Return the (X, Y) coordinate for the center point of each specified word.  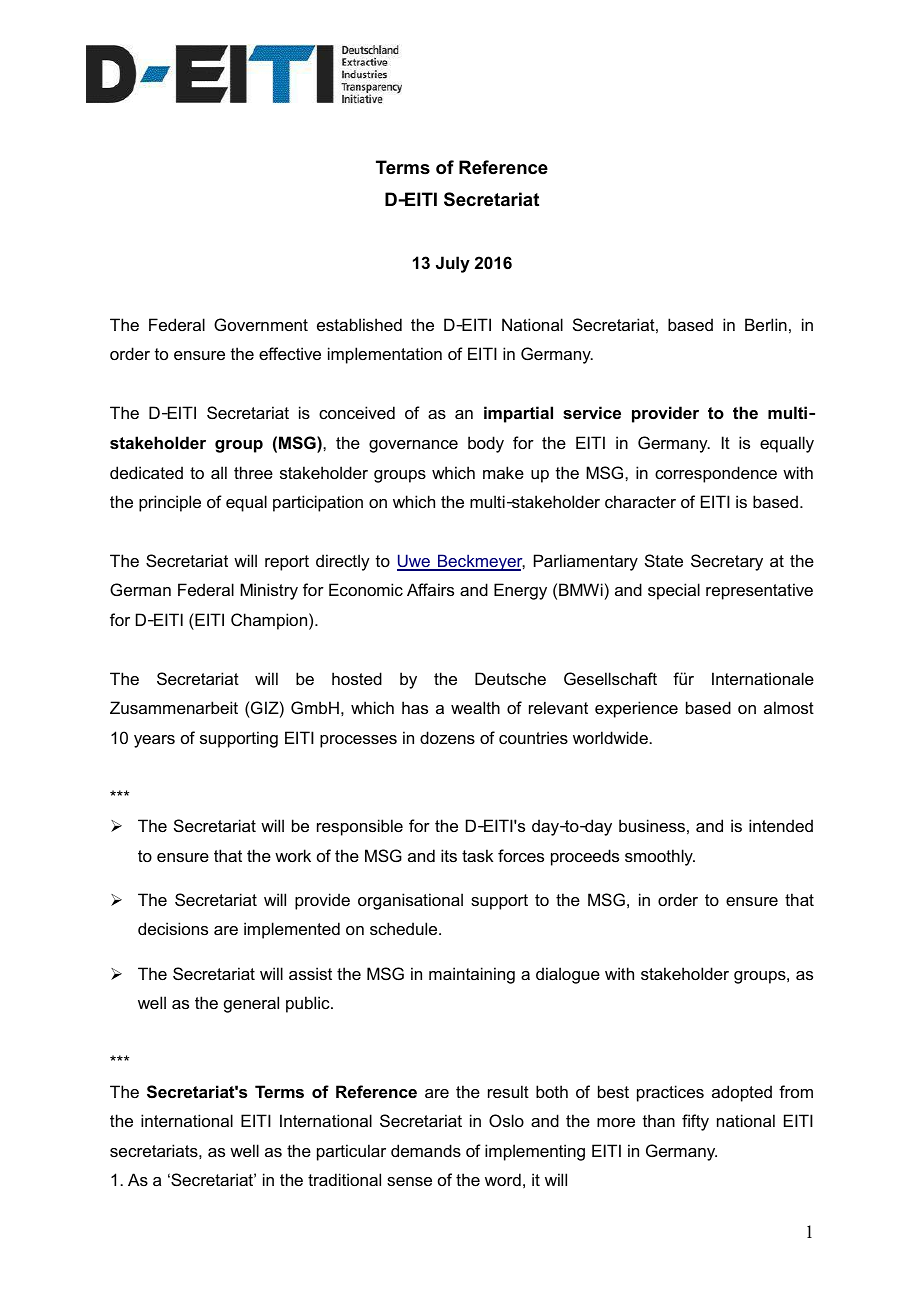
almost (789, 707)
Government (261, 324)
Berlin (766, 324)
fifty (695, 1122)
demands (426, 1150)
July (453, 264)
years (154, 741)
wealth (475, 707)
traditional (344, 1179)
